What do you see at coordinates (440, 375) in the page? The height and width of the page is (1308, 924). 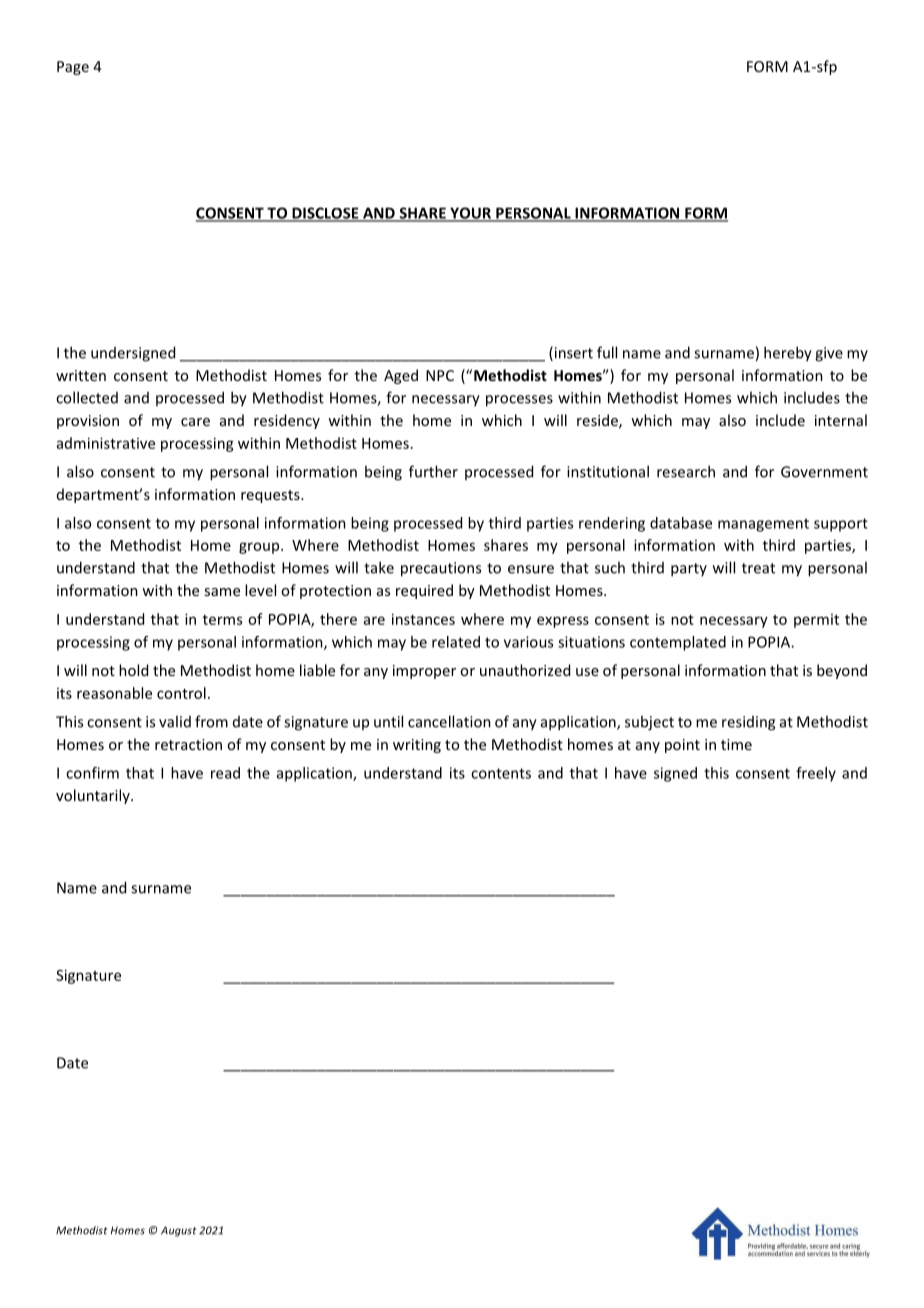 I see `NPC` at bounding box center [440, 375].
